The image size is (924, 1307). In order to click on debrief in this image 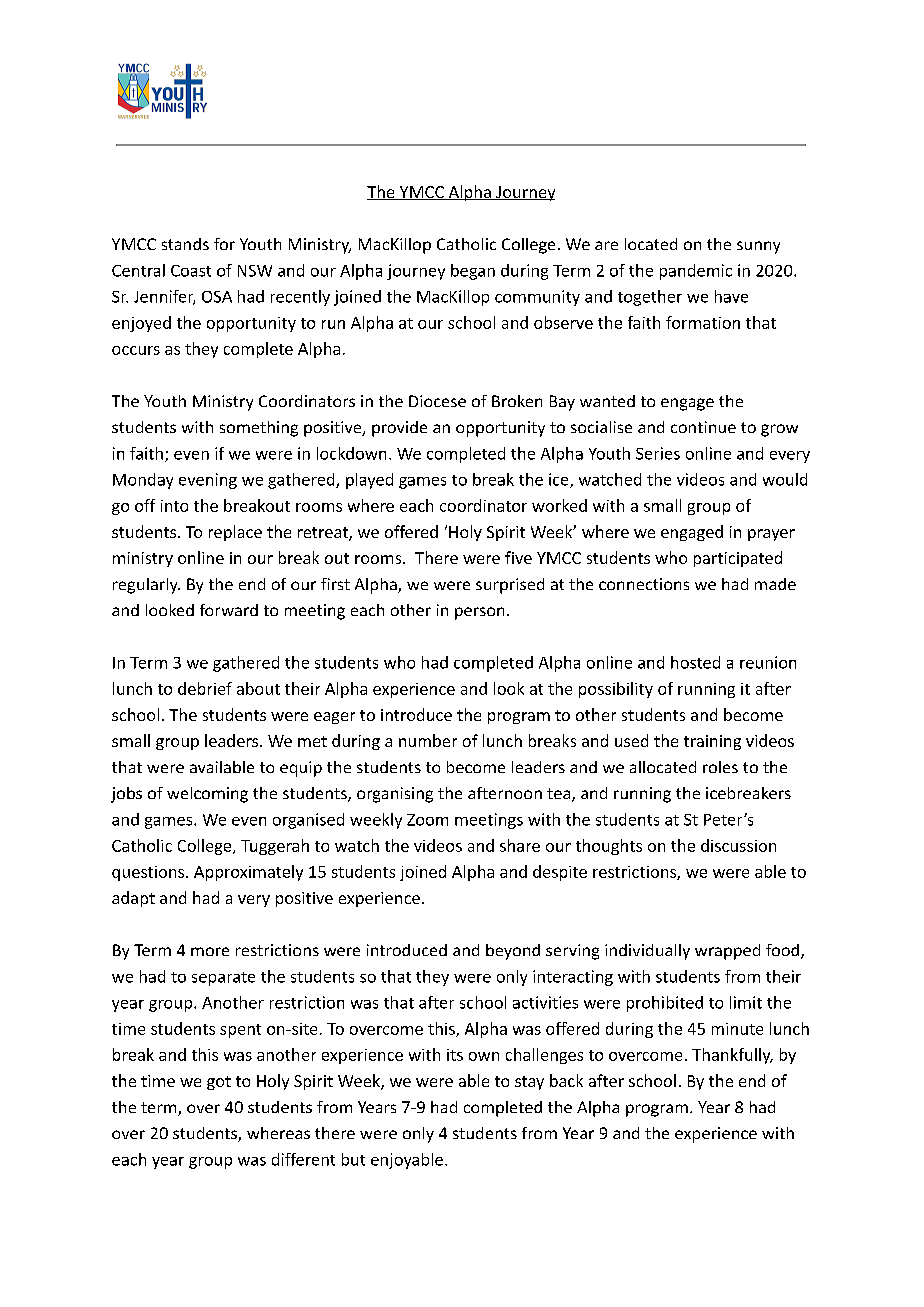, I will do `click(205, 688)`.
